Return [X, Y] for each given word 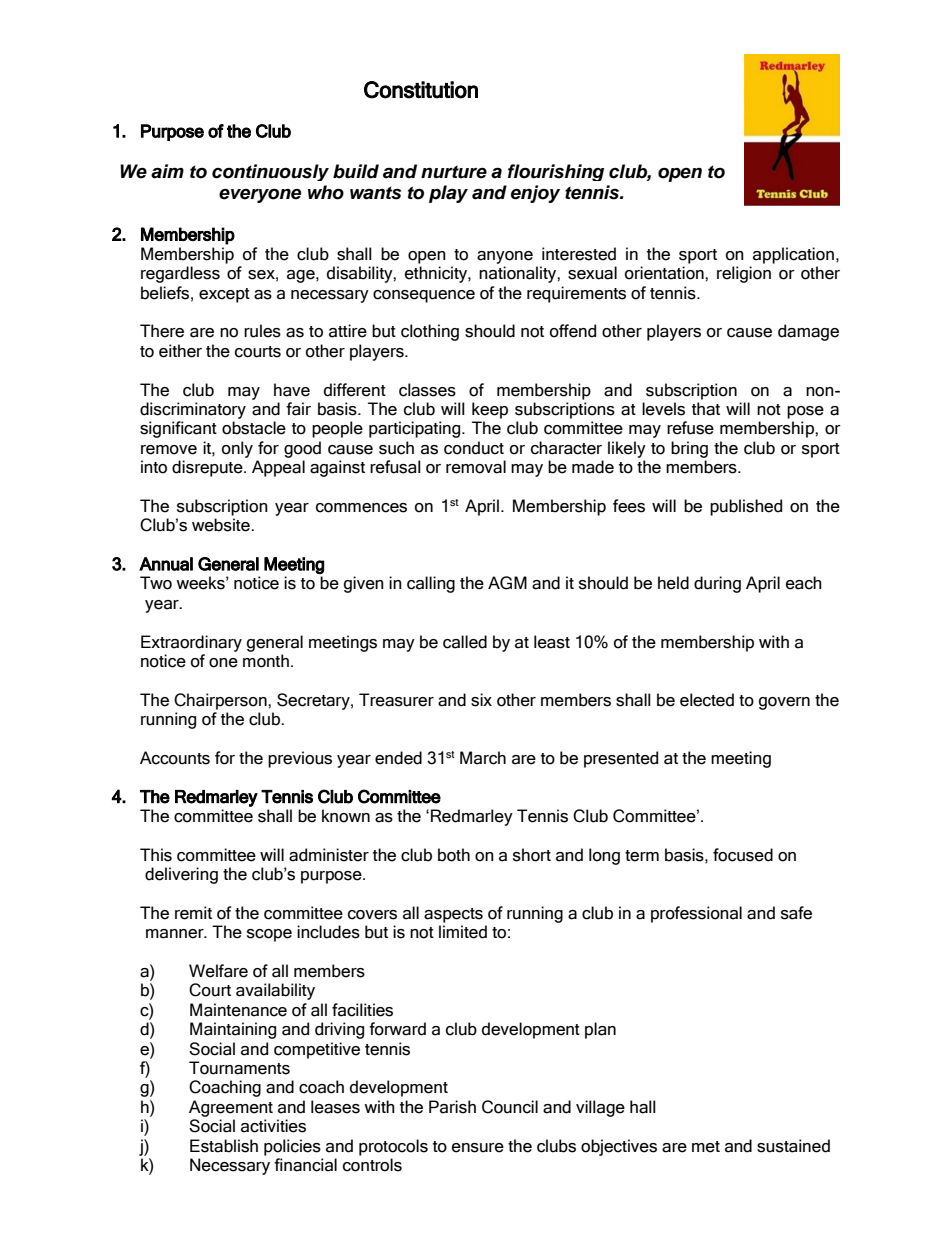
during [717, 584]
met [706, 1147]
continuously [270, 172]
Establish [224, 1146]
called [465, 642]
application [793, 255]
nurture [454, 172]
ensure [478, 1148]
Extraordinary [191, 643]
